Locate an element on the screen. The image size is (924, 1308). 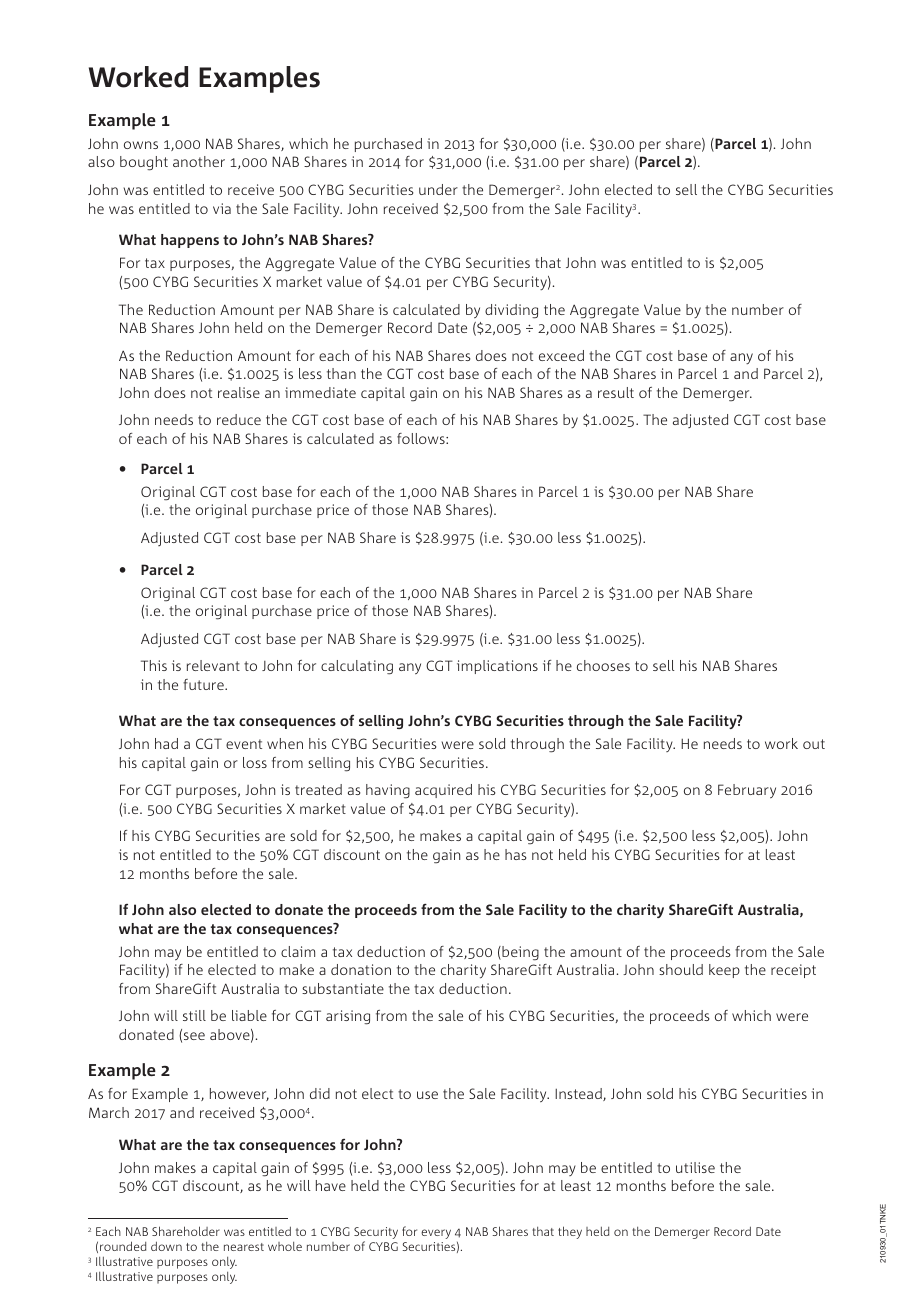
down is located at coordinates (166, 1246).
